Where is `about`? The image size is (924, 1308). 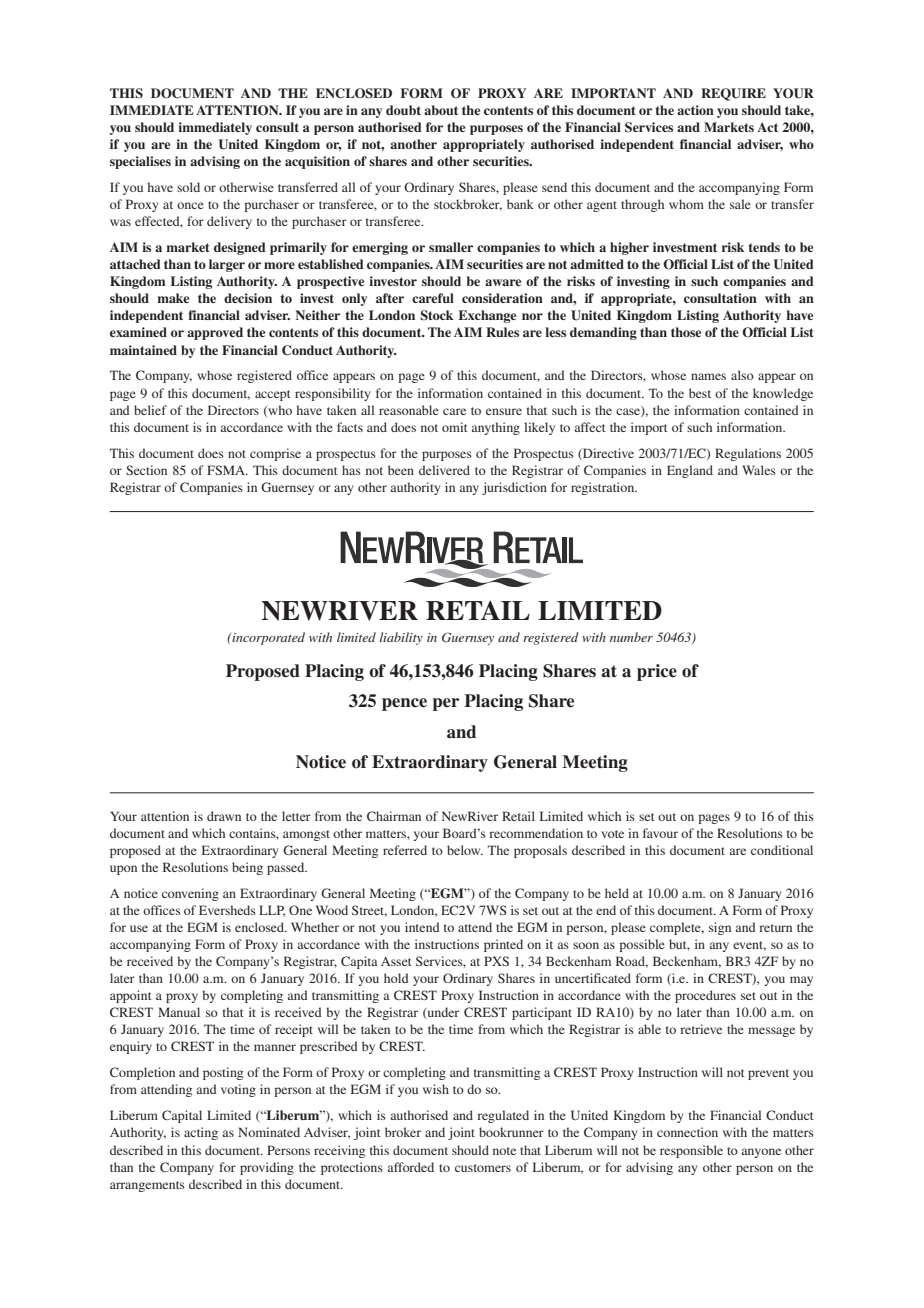
about is located at coordinates (441, 110).
